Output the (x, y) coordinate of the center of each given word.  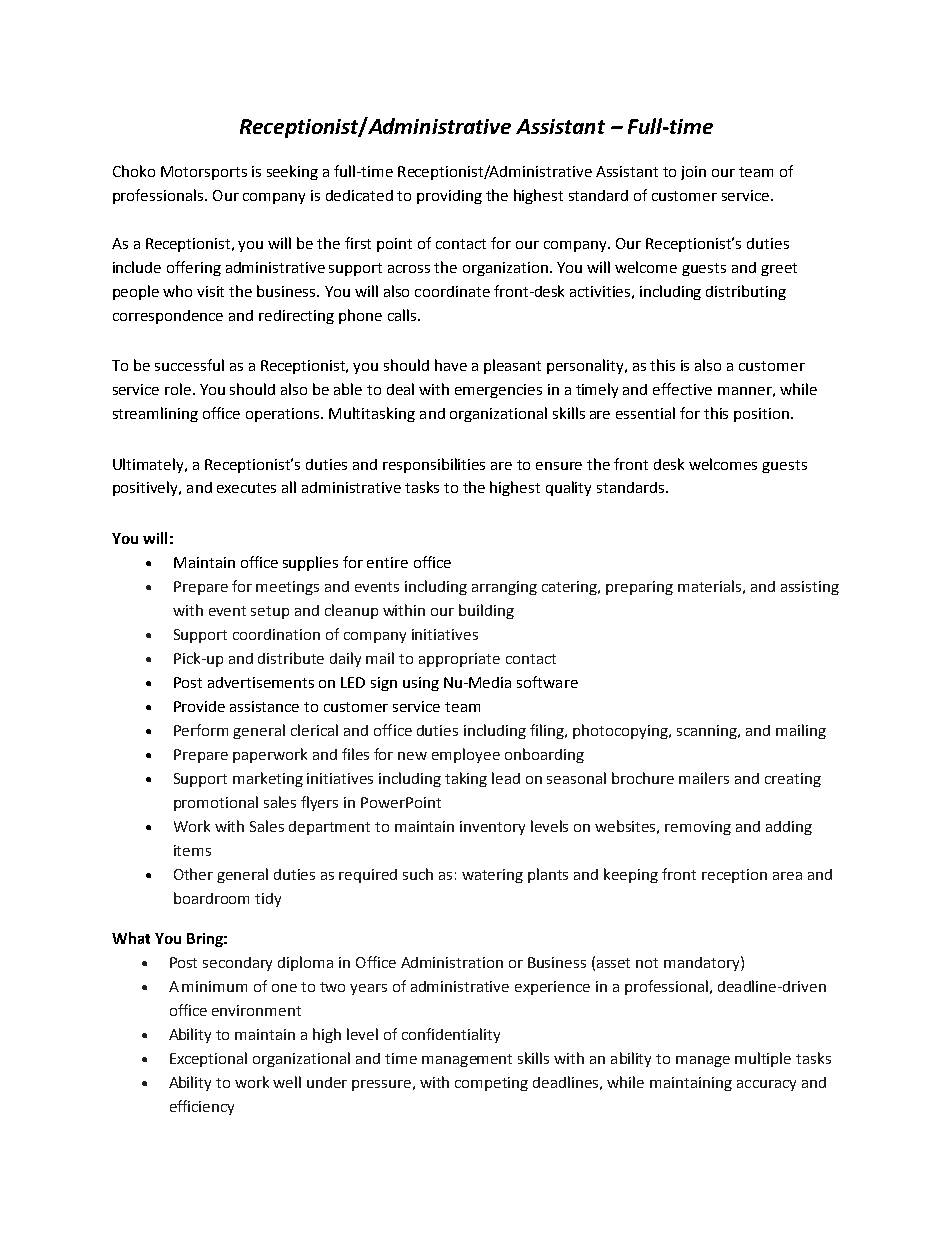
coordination (276, 634)
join (693, 173)
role (179, 389)
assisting (810, 588)
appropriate (459, 660)
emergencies (498, 391)
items (192, 850)
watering (492, 876)
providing (449, 197)
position (763, 415)
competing (491, 1084)
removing (698, 828)
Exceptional (208, 1059)
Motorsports (204, 173)
